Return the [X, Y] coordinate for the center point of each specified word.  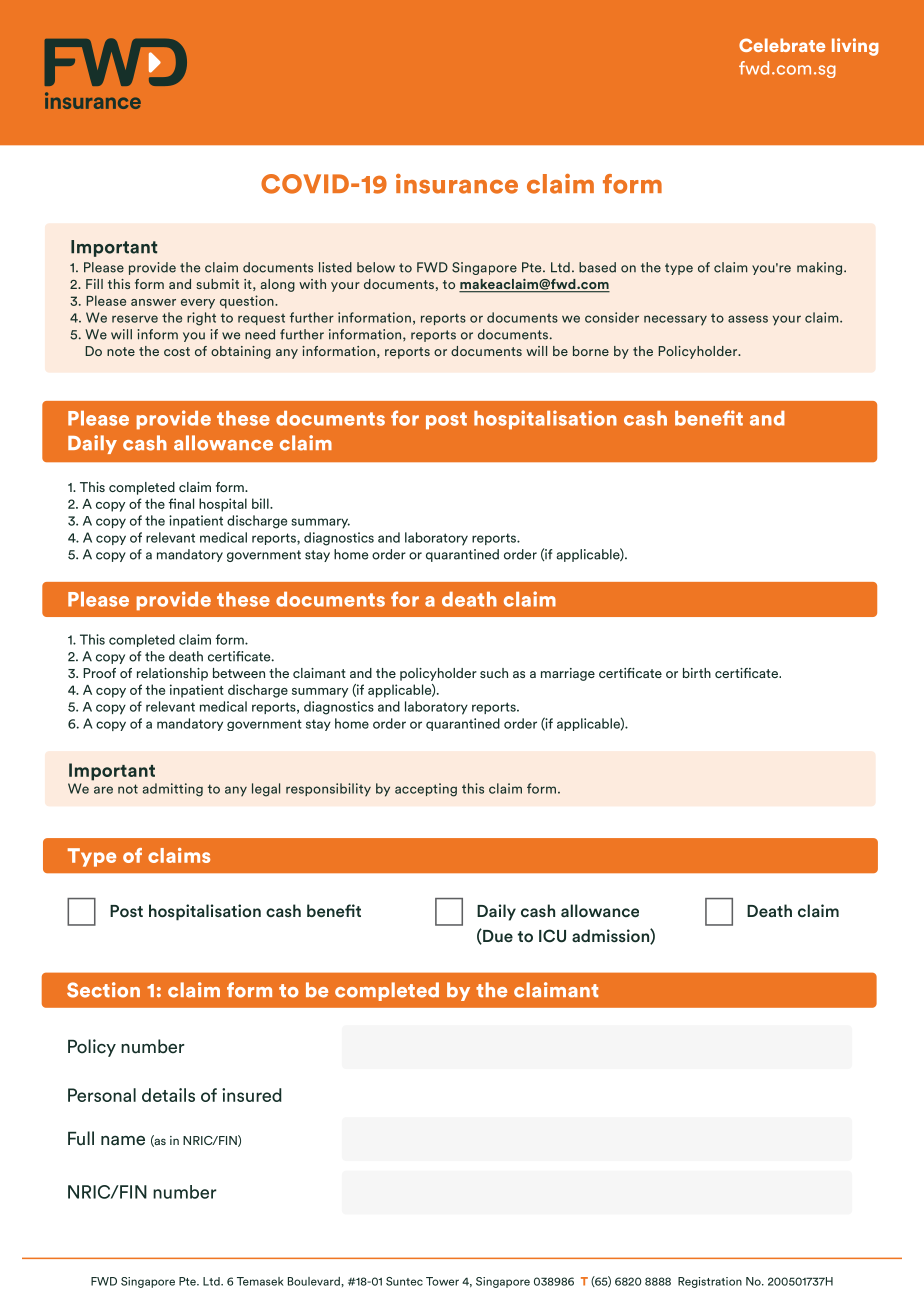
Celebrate [782, 45]
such [494, 673]
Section [103, 990]
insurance [457, 184]
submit [217, 284]
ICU [552, 936]
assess [748, 319]
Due [497, 936]
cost [177, 351]
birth [697, 673]
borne [591, 351]
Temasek [260, 1281]
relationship [172, 674]
